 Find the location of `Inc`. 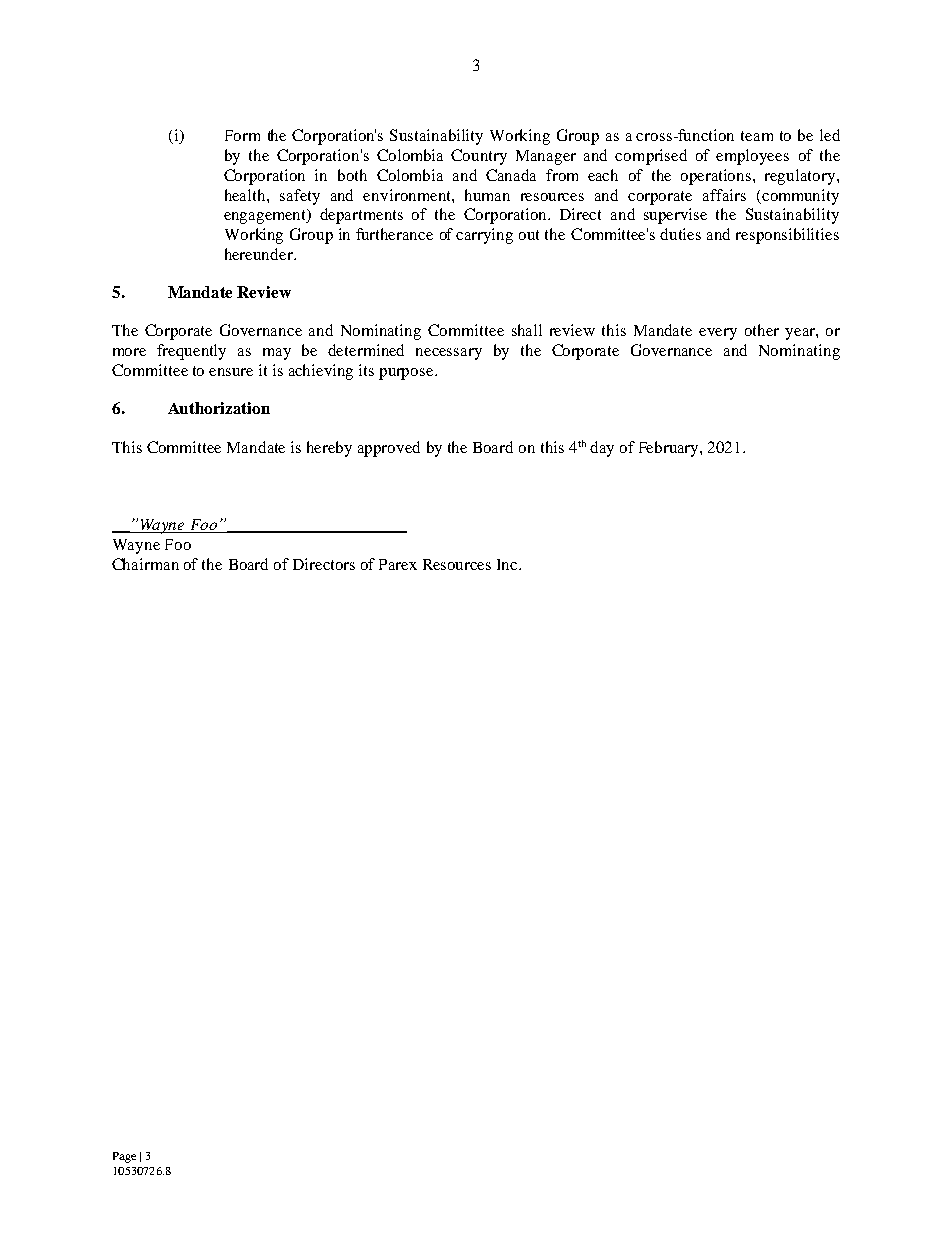

Inc is located at coordinates (508, 564).
